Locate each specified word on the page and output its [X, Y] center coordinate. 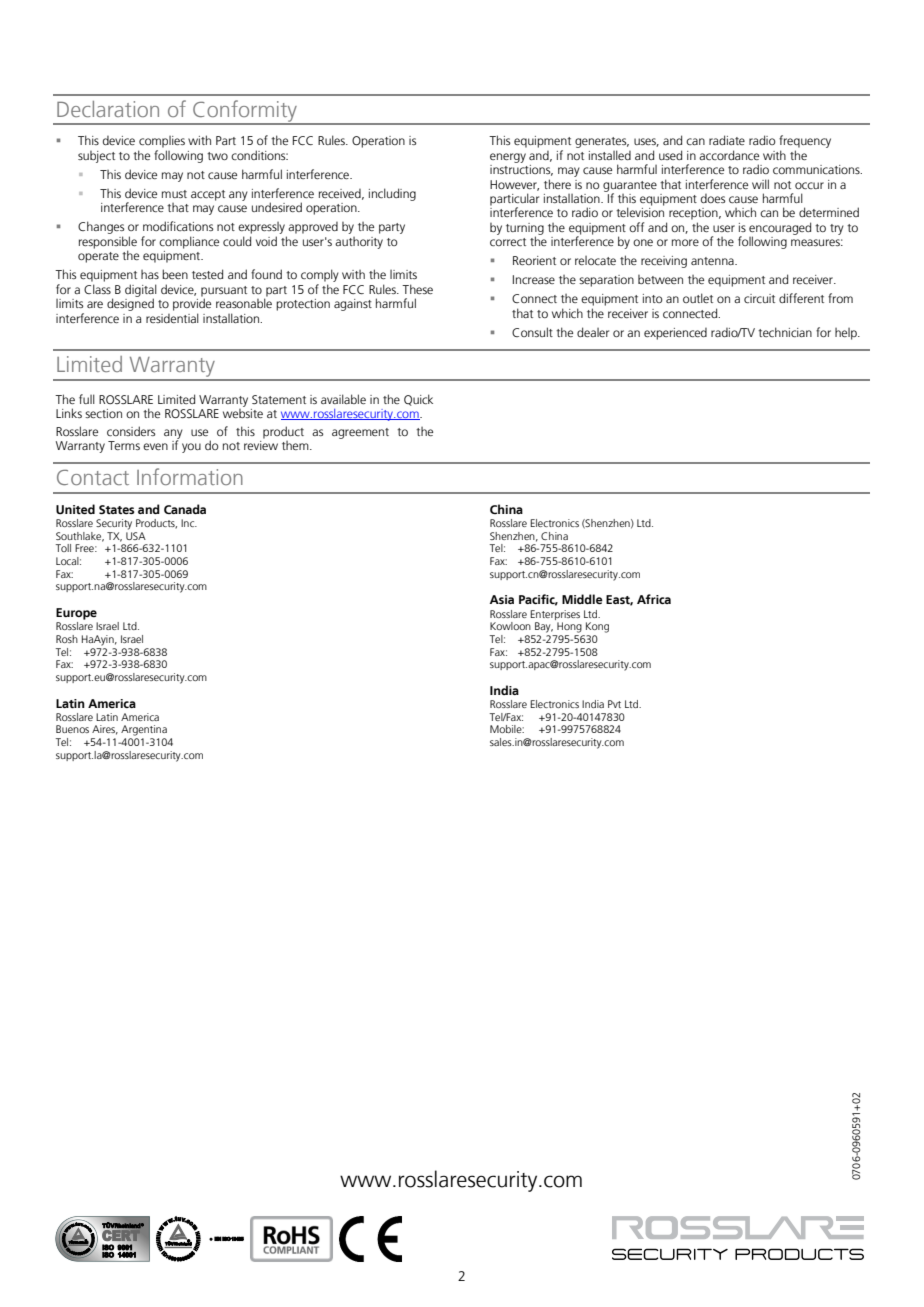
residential [172, 318]
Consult [532, 332]
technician [785, 332]
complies [162, 142]
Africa [654, 599]
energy [508, 158]
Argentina [144, 730]
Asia [502, 599]
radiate [727, 140]
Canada [185, 509]
